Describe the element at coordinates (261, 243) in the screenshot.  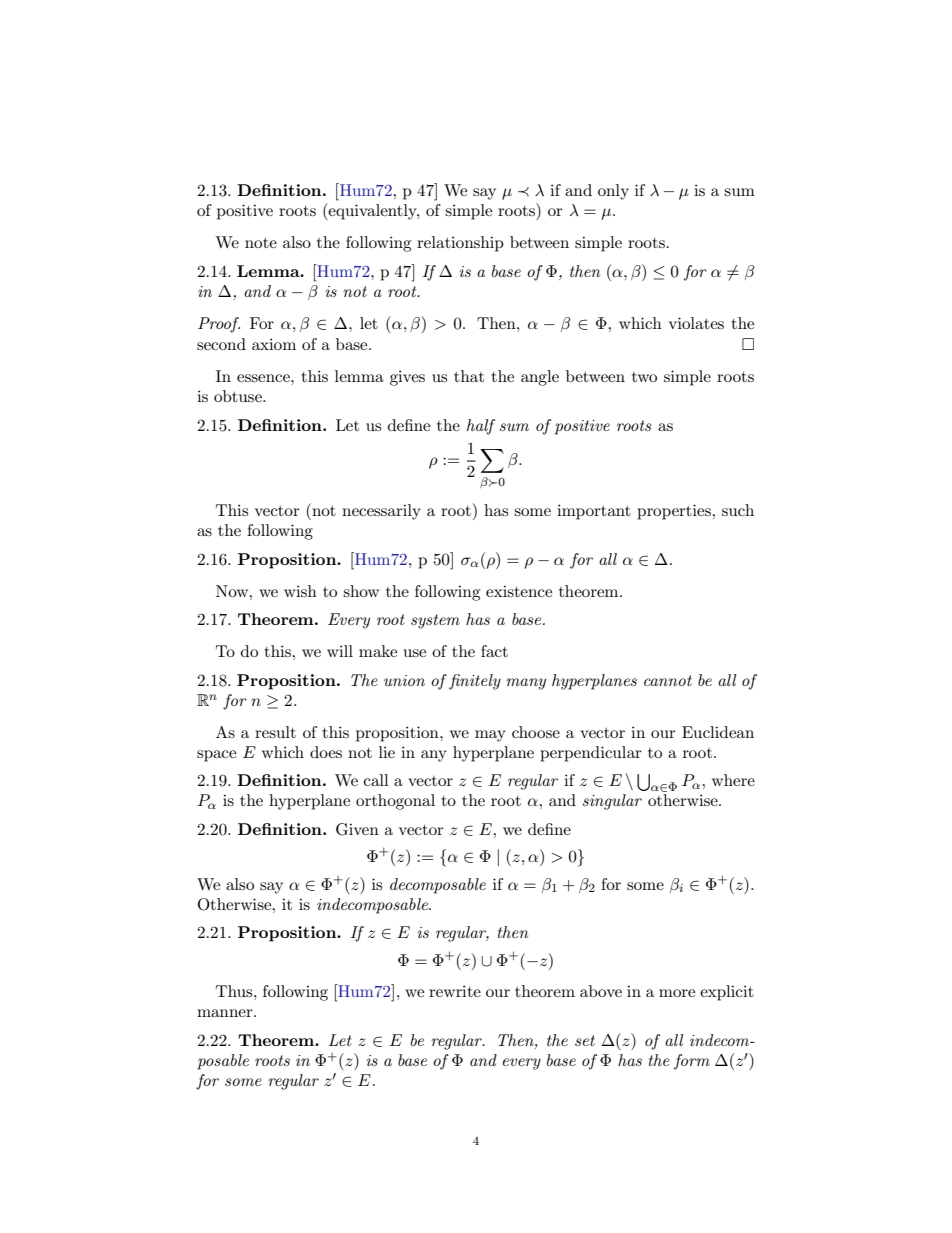
I see `note` at that location.
